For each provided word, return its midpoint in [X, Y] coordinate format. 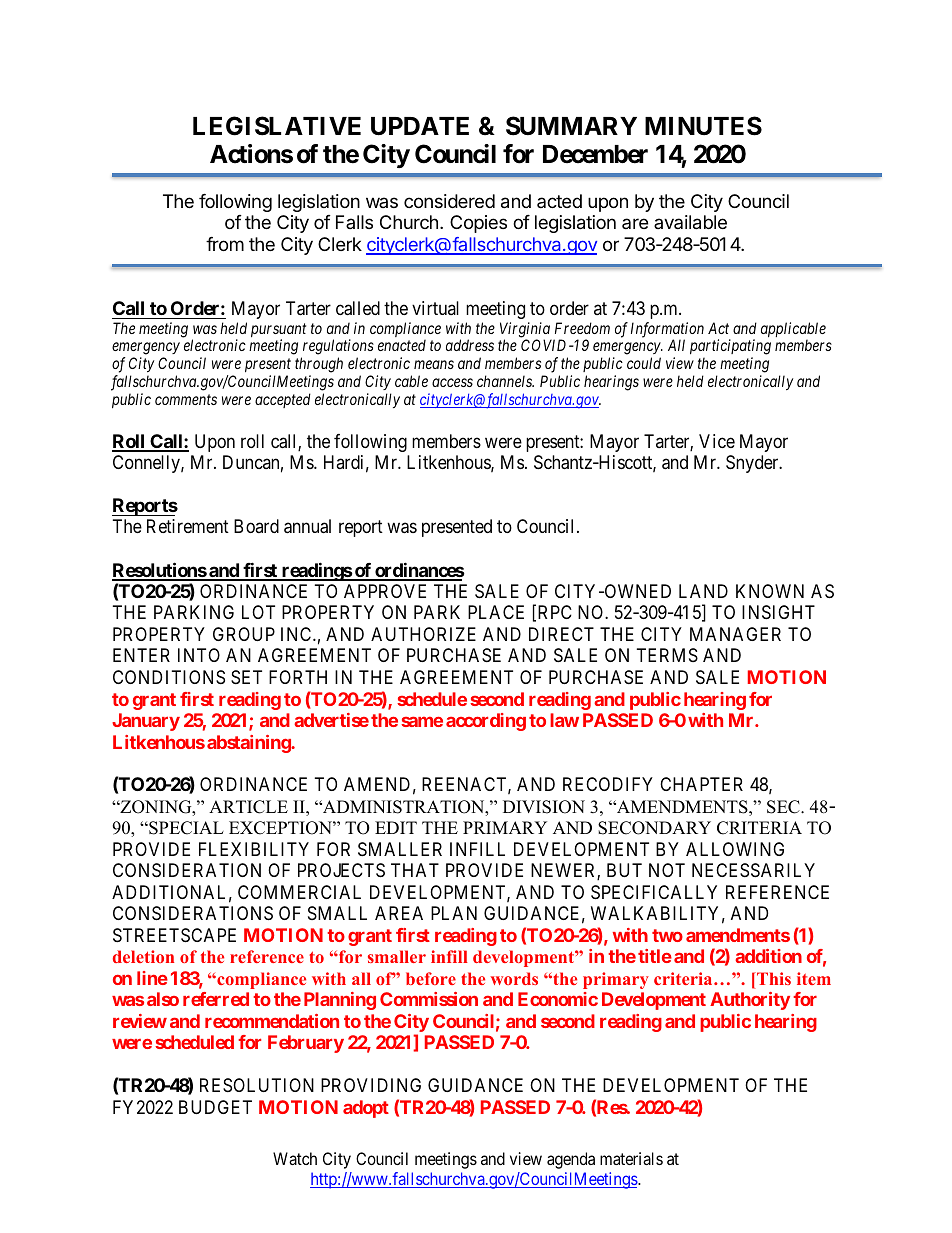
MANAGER [735, 634]
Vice [717, 441]
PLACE [496, 612]
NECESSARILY [753, 870]
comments [186, 400]
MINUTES [703, 126]
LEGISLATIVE [277, 126]
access [452, 383]
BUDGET [215, 1107]
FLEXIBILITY [254, 849]
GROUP [244, 634]
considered [449, 201]
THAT [415, 870]
